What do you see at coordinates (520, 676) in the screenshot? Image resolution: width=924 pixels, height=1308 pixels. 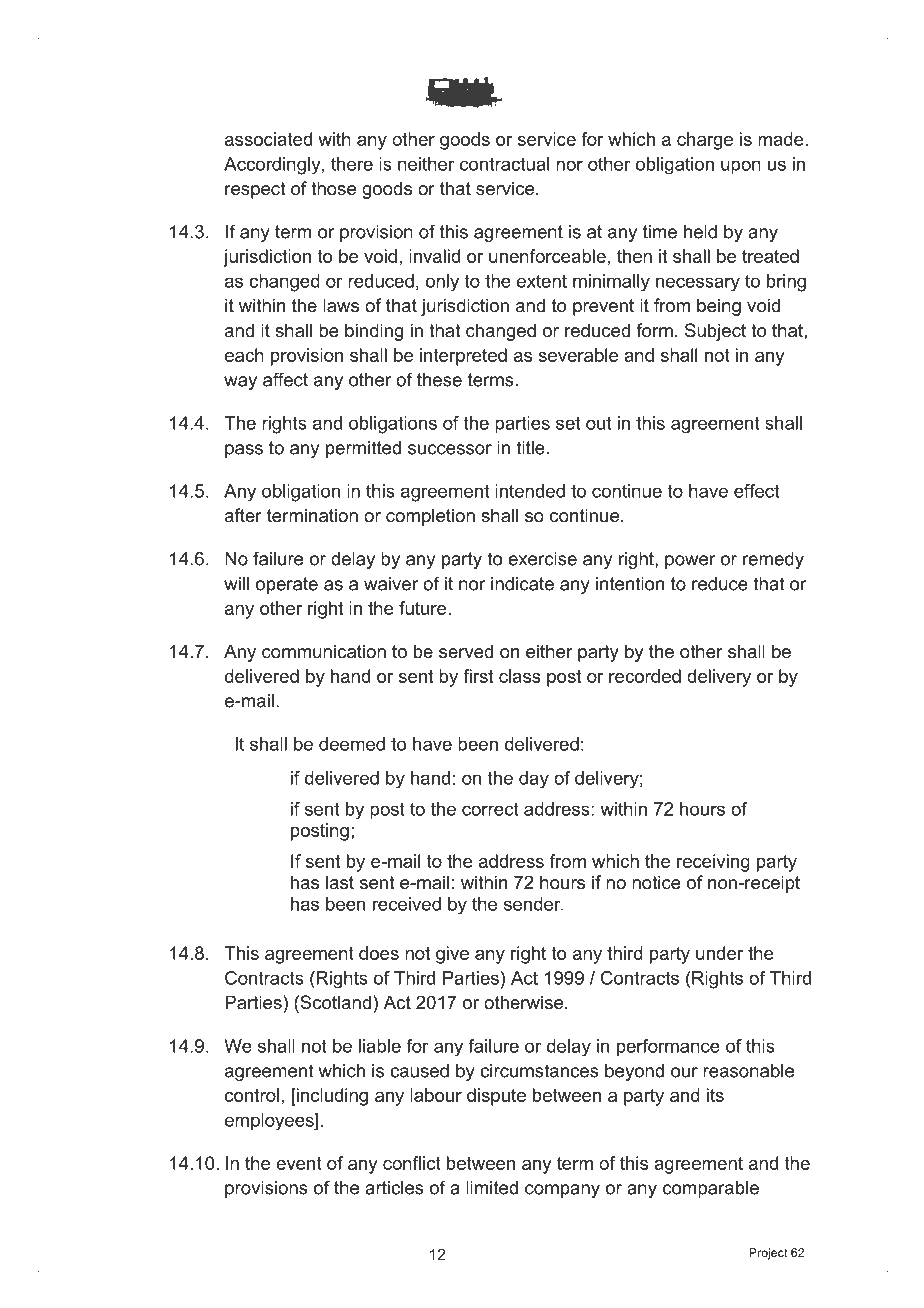 I see `class` at bounding box center [520, 676].
